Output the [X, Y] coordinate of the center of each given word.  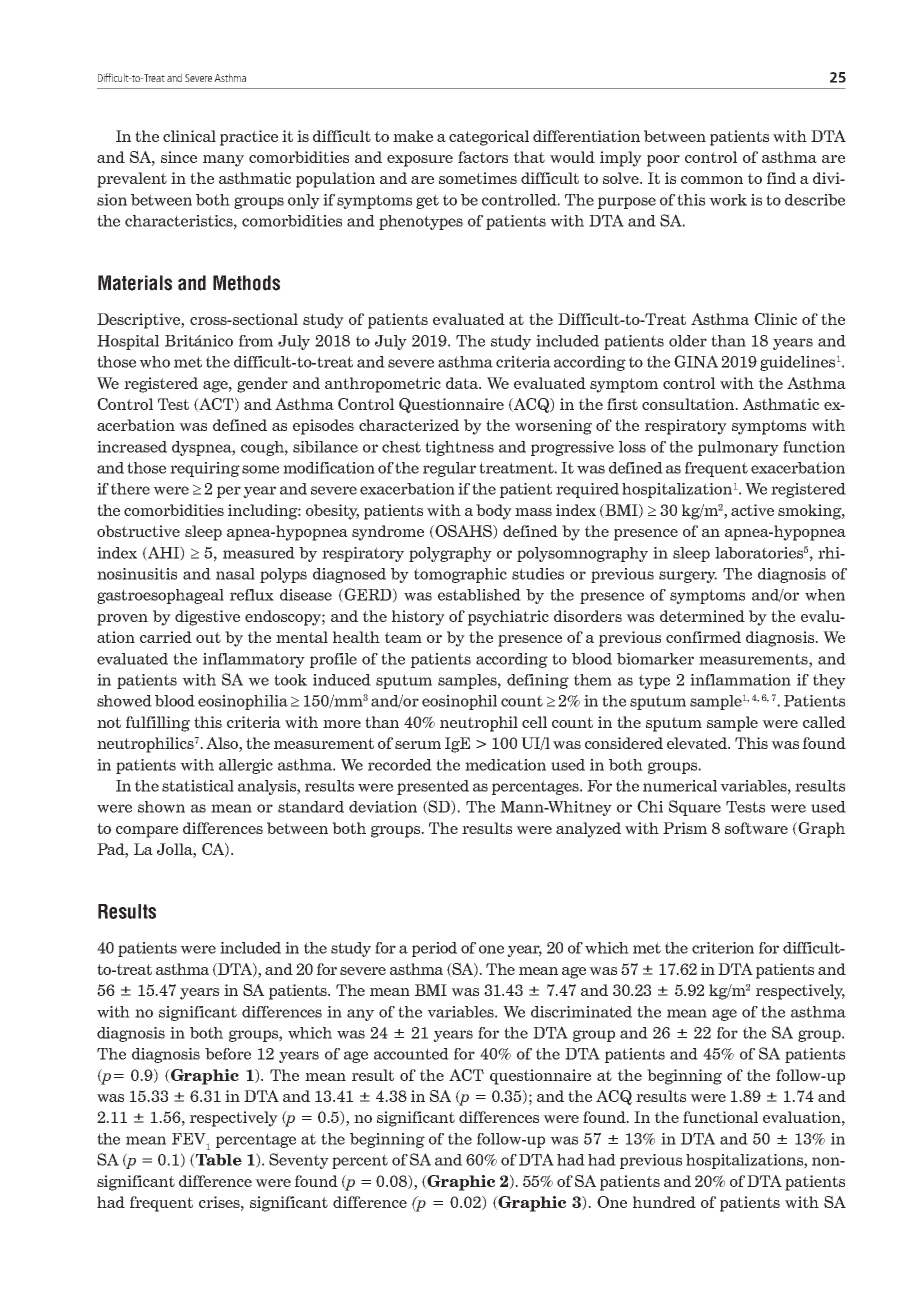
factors [483, 157]
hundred [664, 1202]
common [712, 180]
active [752, 510]
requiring [205, 469]
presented [433, 787]
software [756, 828]
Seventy [299, 1161]
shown [161, 807]
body [494, 512]
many [223, 161]
